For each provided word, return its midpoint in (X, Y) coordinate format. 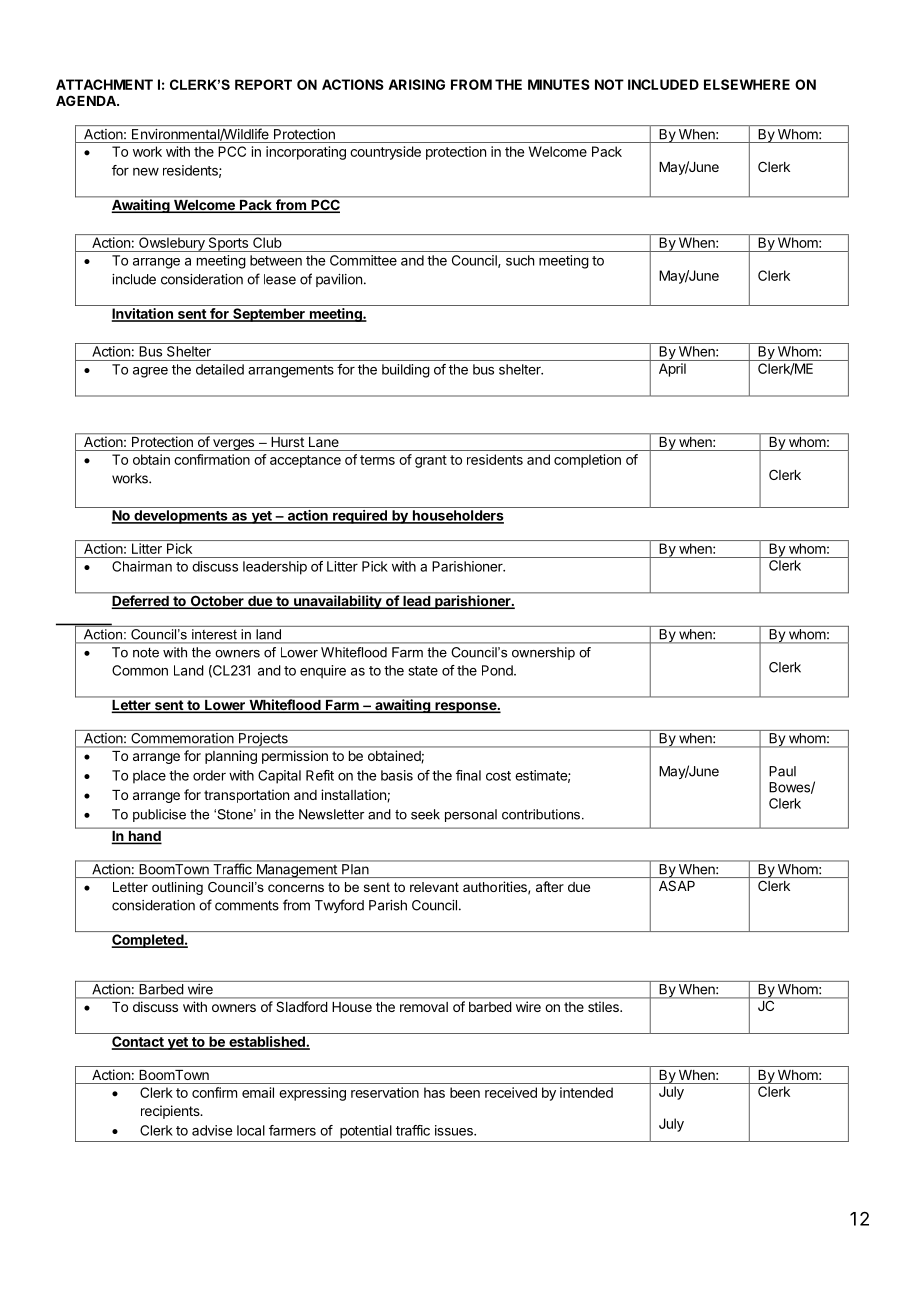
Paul (782, 771)
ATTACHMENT (104, 84)
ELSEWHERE (747, 84)
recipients (171, 1112)
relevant (434, 887)
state (423, 671)
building (406, 371)
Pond (498, 670)
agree (150, 372)
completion (587, 461)
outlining (177, 888)
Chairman (142, 566)
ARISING (416, 84)
